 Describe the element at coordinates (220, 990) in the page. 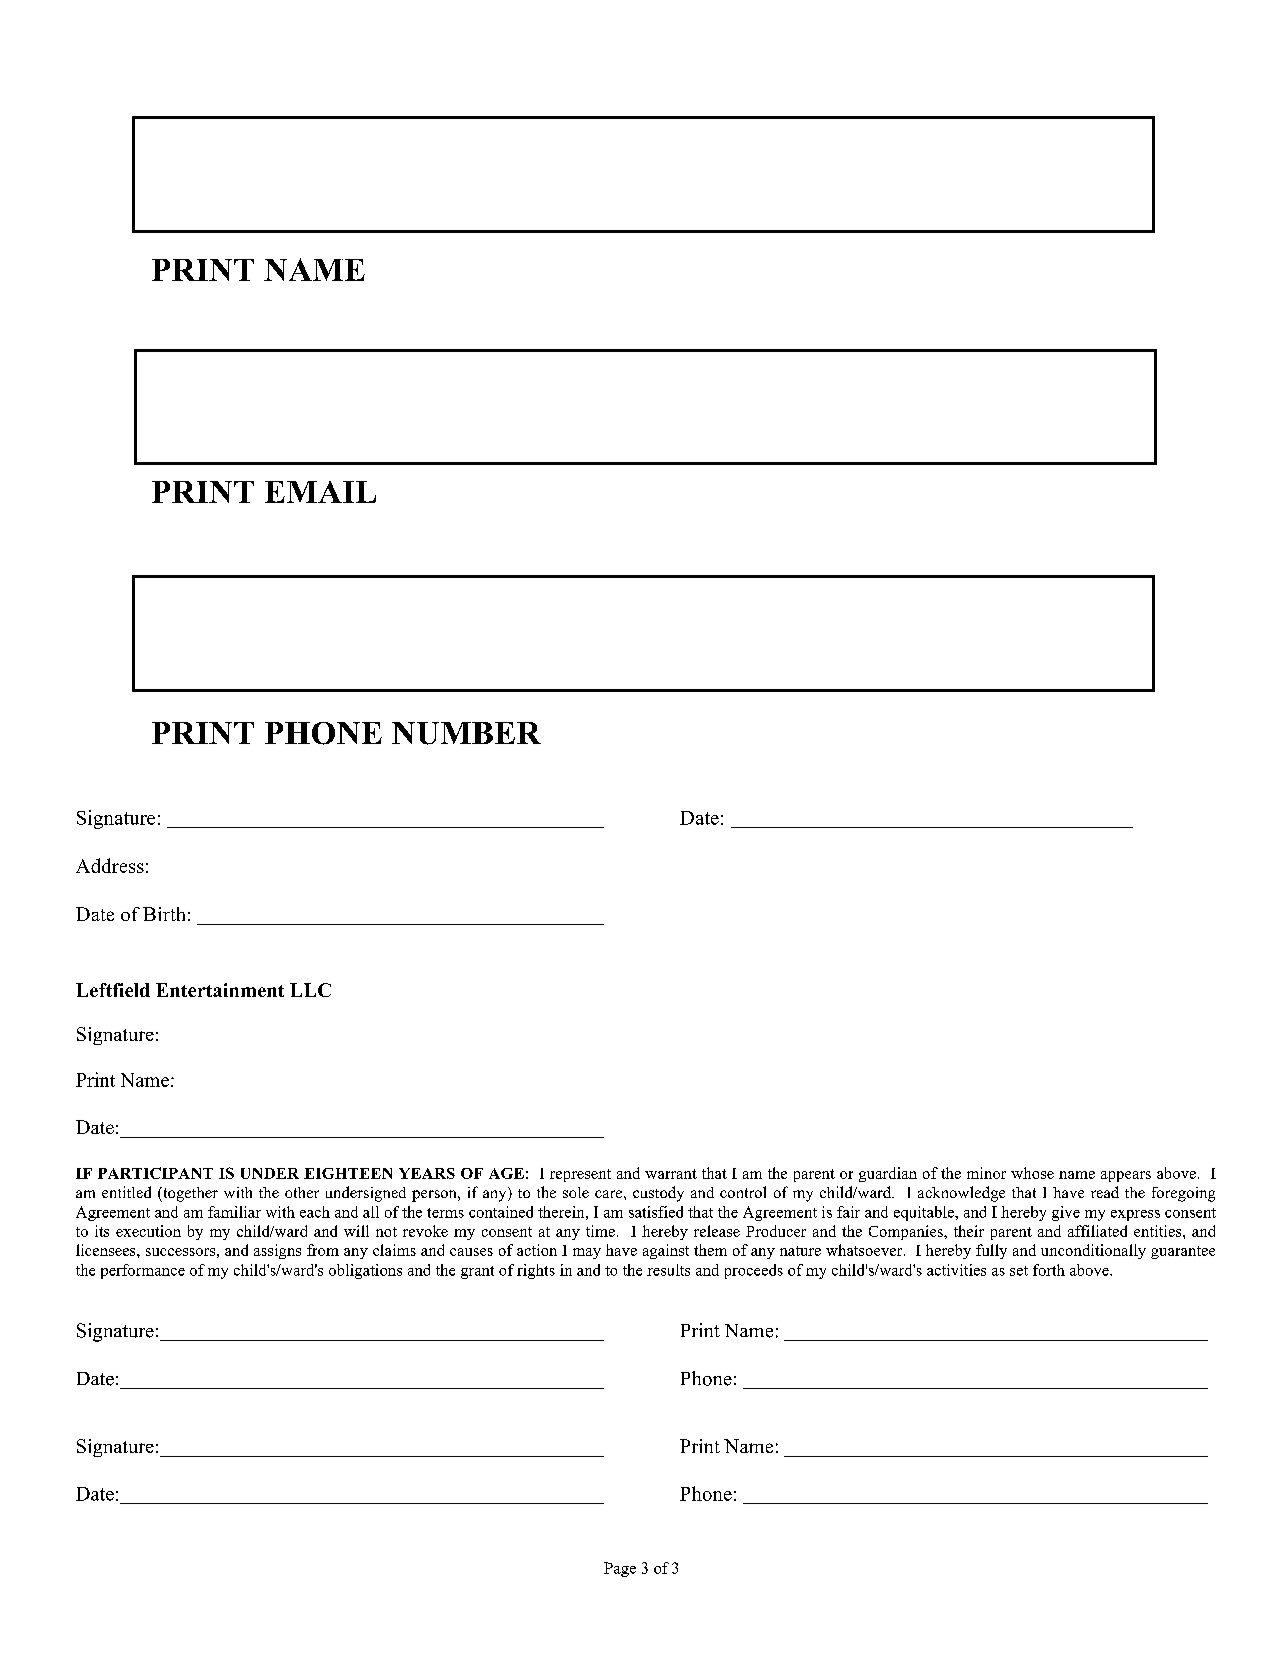

I see `Entertainment` at that location.
